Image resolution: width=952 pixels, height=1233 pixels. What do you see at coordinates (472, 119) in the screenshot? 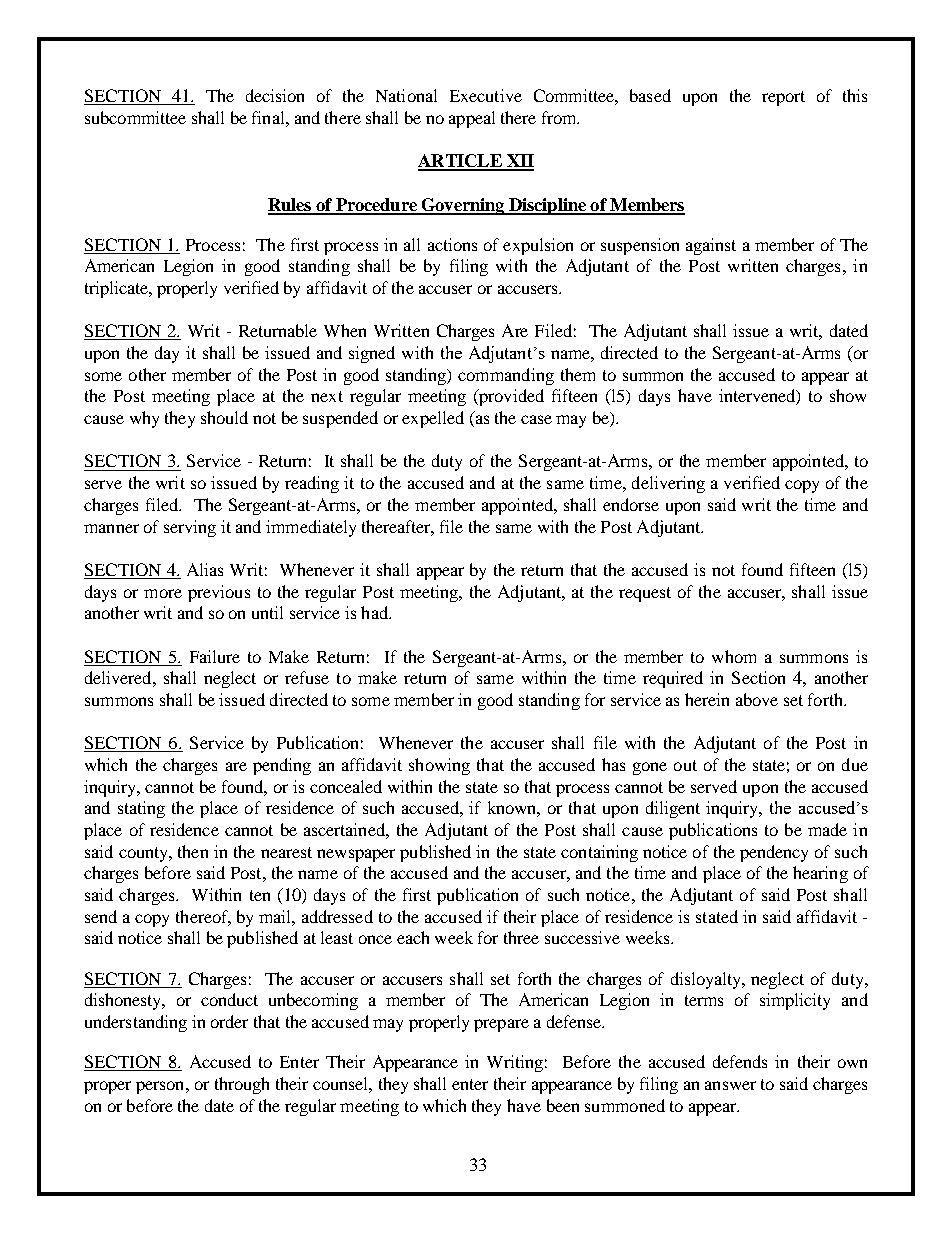
I see `appeal` at bounding box center [472, 119].
